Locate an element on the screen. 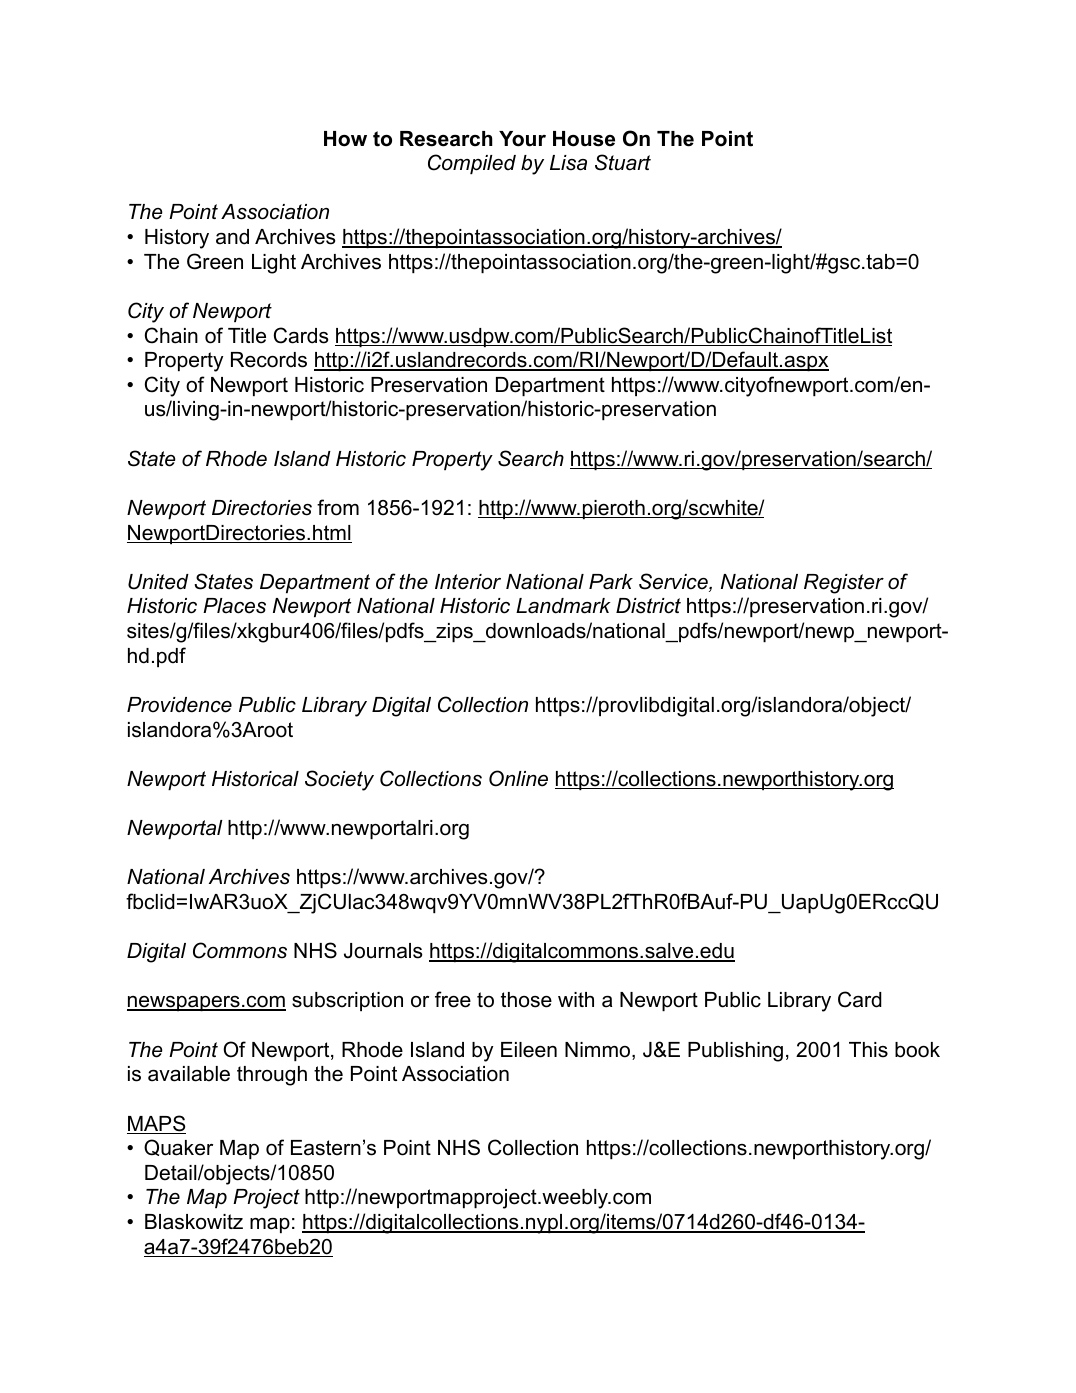  through is located at coordinates (272, 1076).
